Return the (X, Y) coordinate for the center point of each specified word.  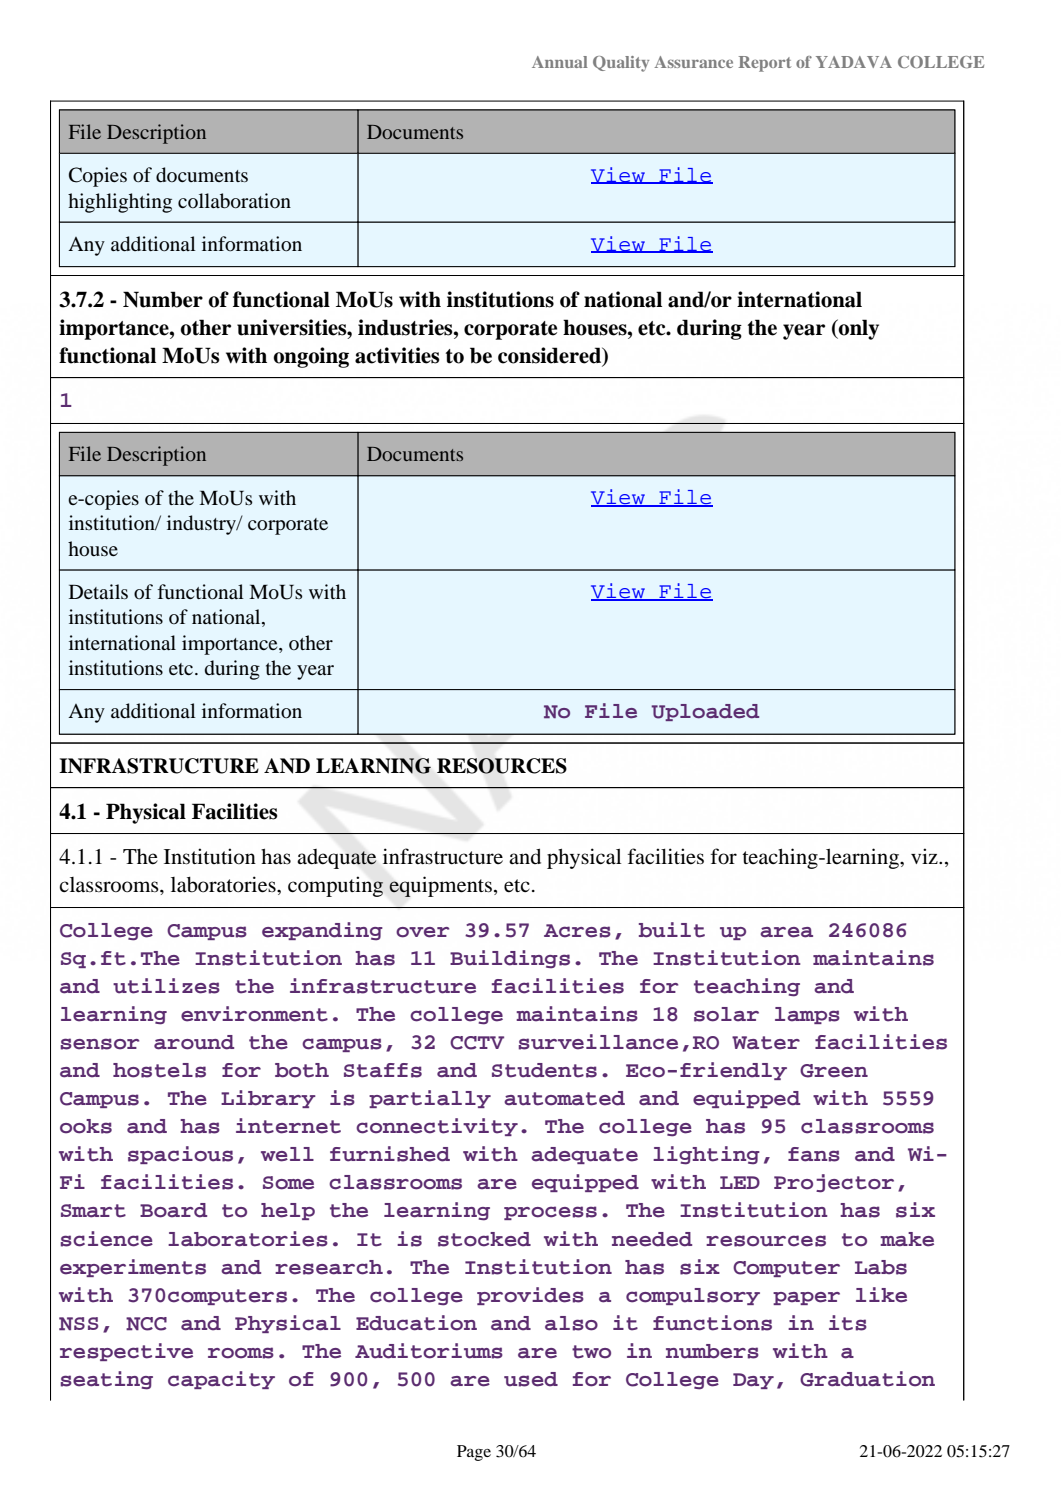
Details (98, 591)
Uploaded (705, 712)
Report (764, 64)
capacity (221, 1380)
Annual (560, 62)
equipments (442, 886)
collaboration (234, 201)
